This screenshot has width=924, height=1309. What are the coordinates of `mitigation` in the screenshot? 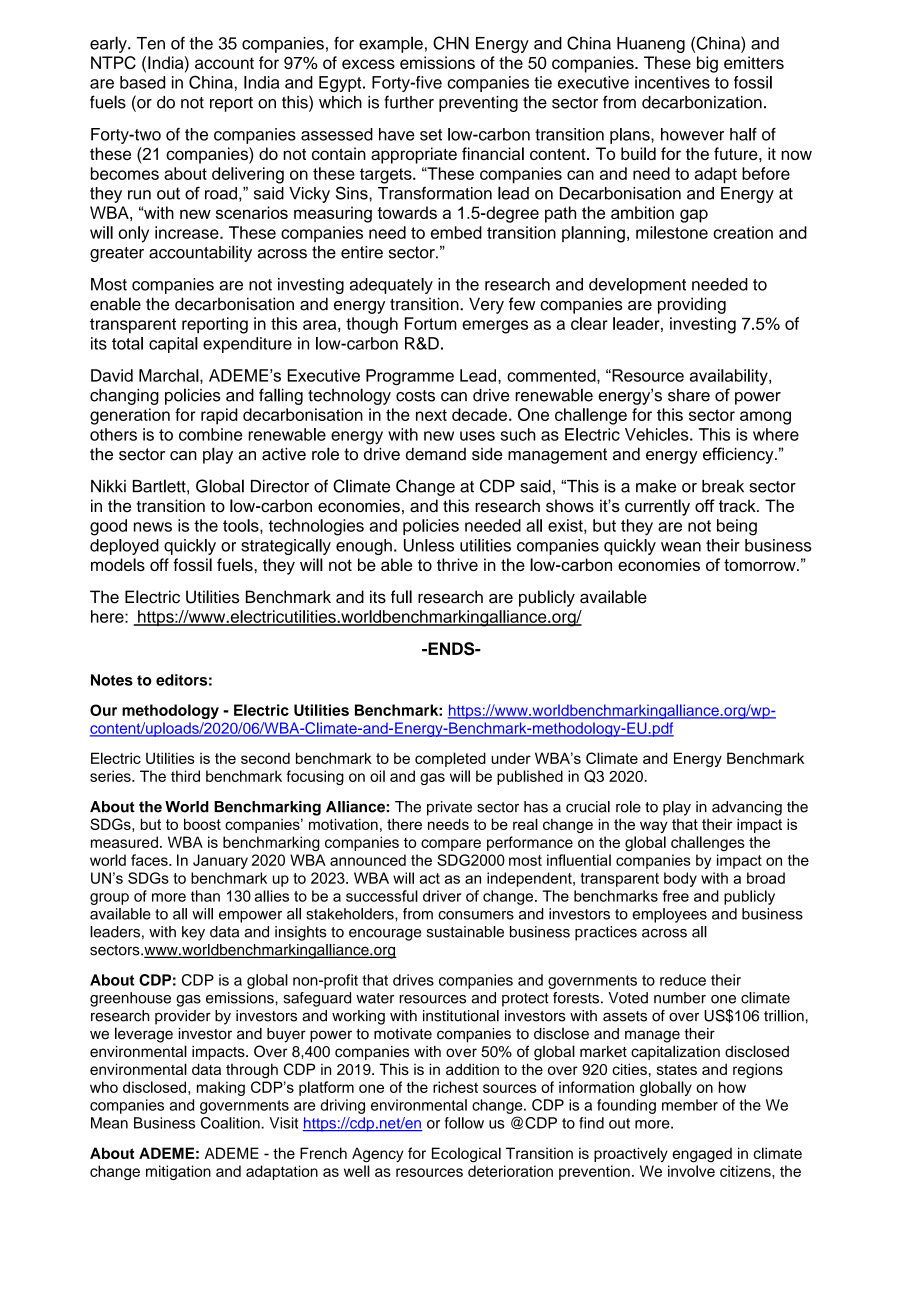 It's located at (178, 1172).
